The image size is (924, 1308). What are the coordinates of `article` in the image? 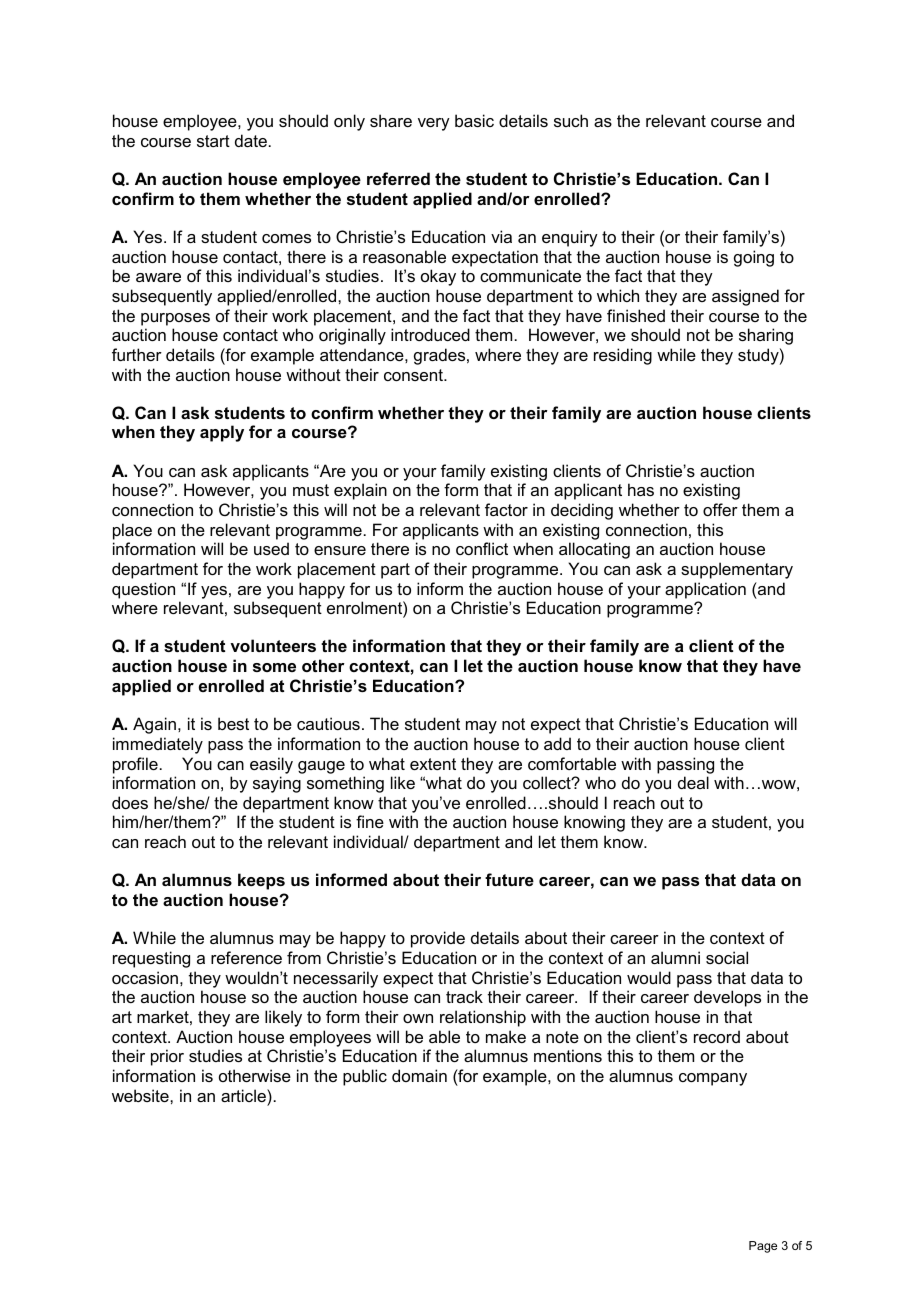 It's located at (244, 1095).
